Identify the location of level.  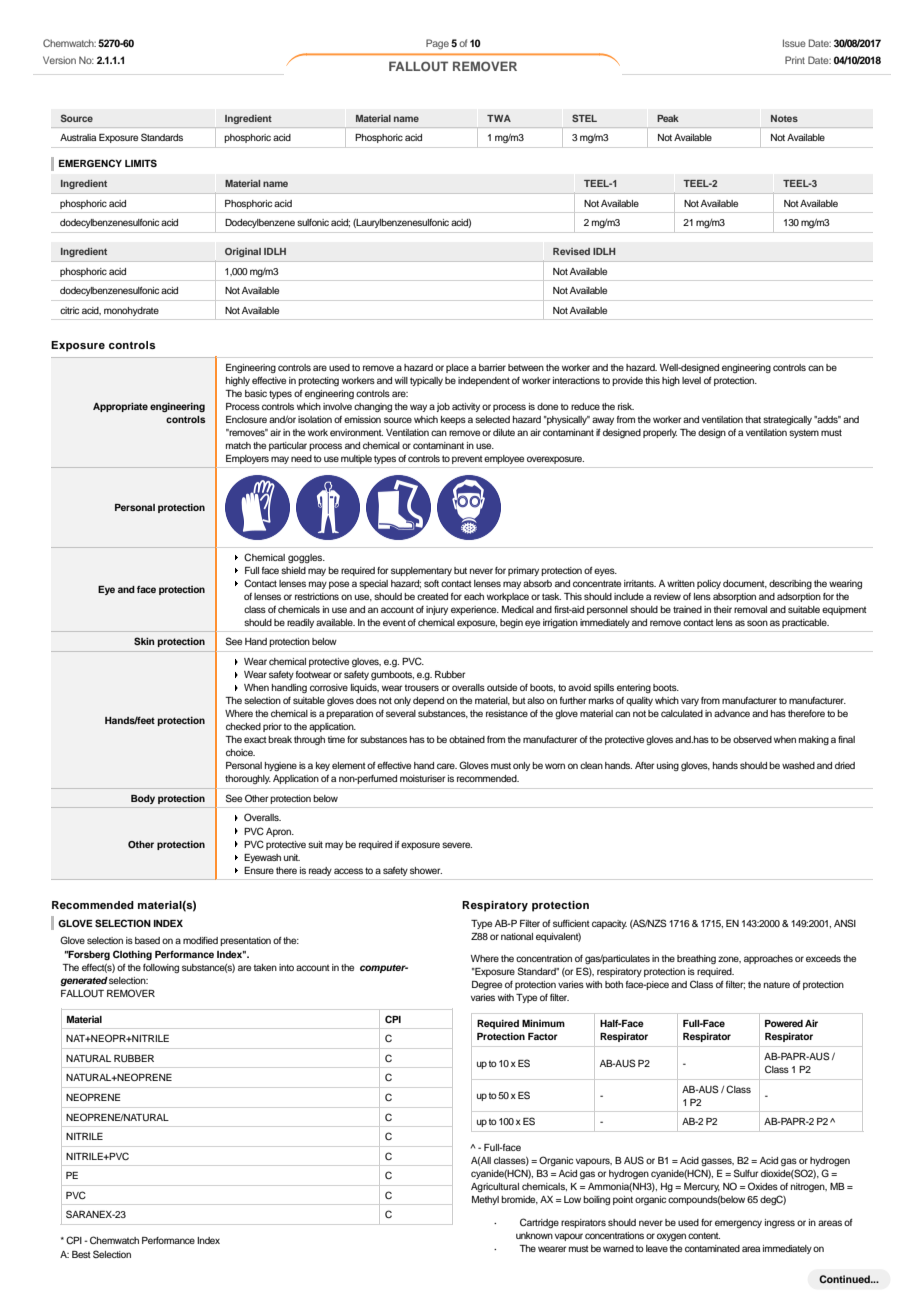
(691, 380).
